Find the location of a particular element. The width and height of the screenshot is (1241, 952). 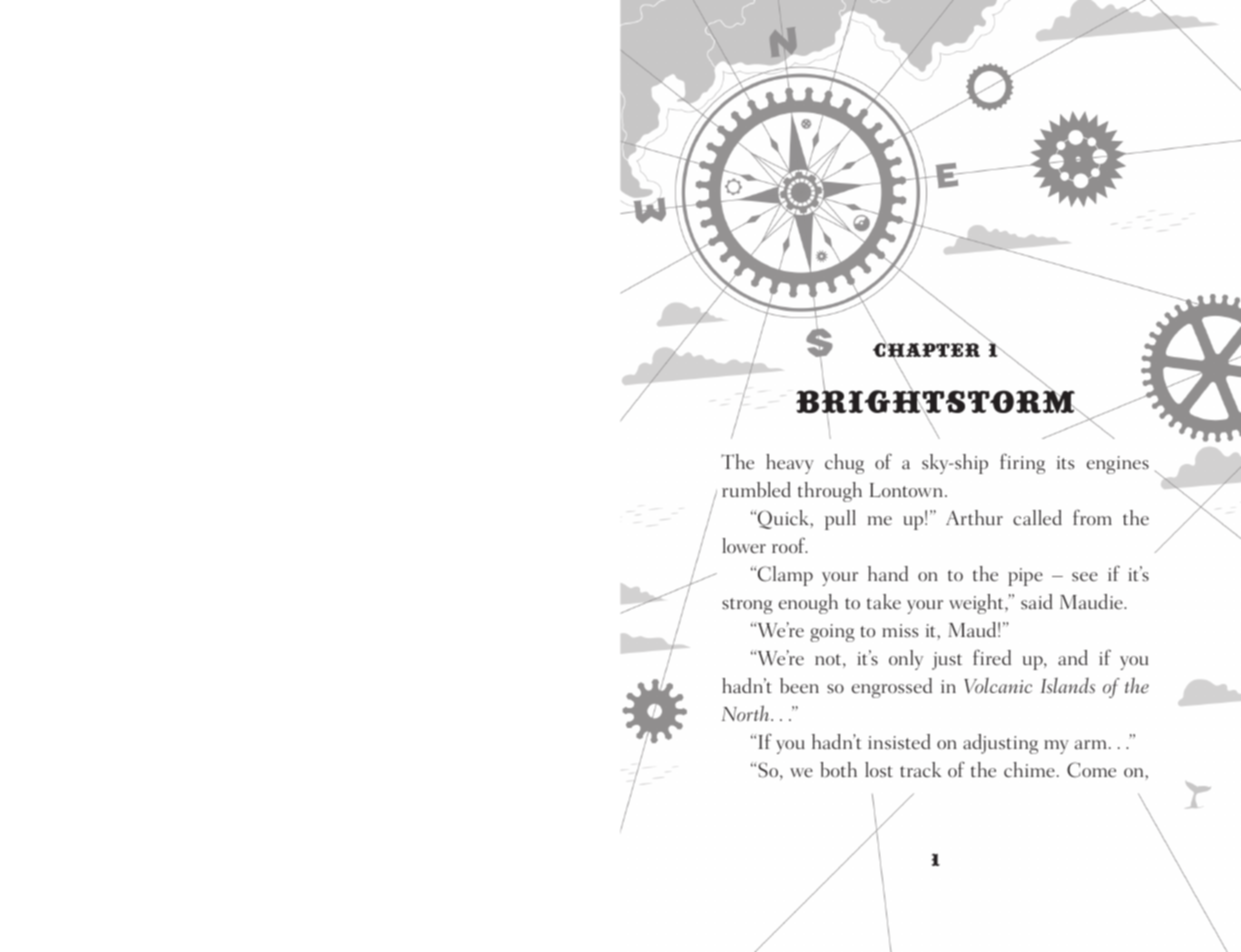

chug is located at coordinates (844, 464).
